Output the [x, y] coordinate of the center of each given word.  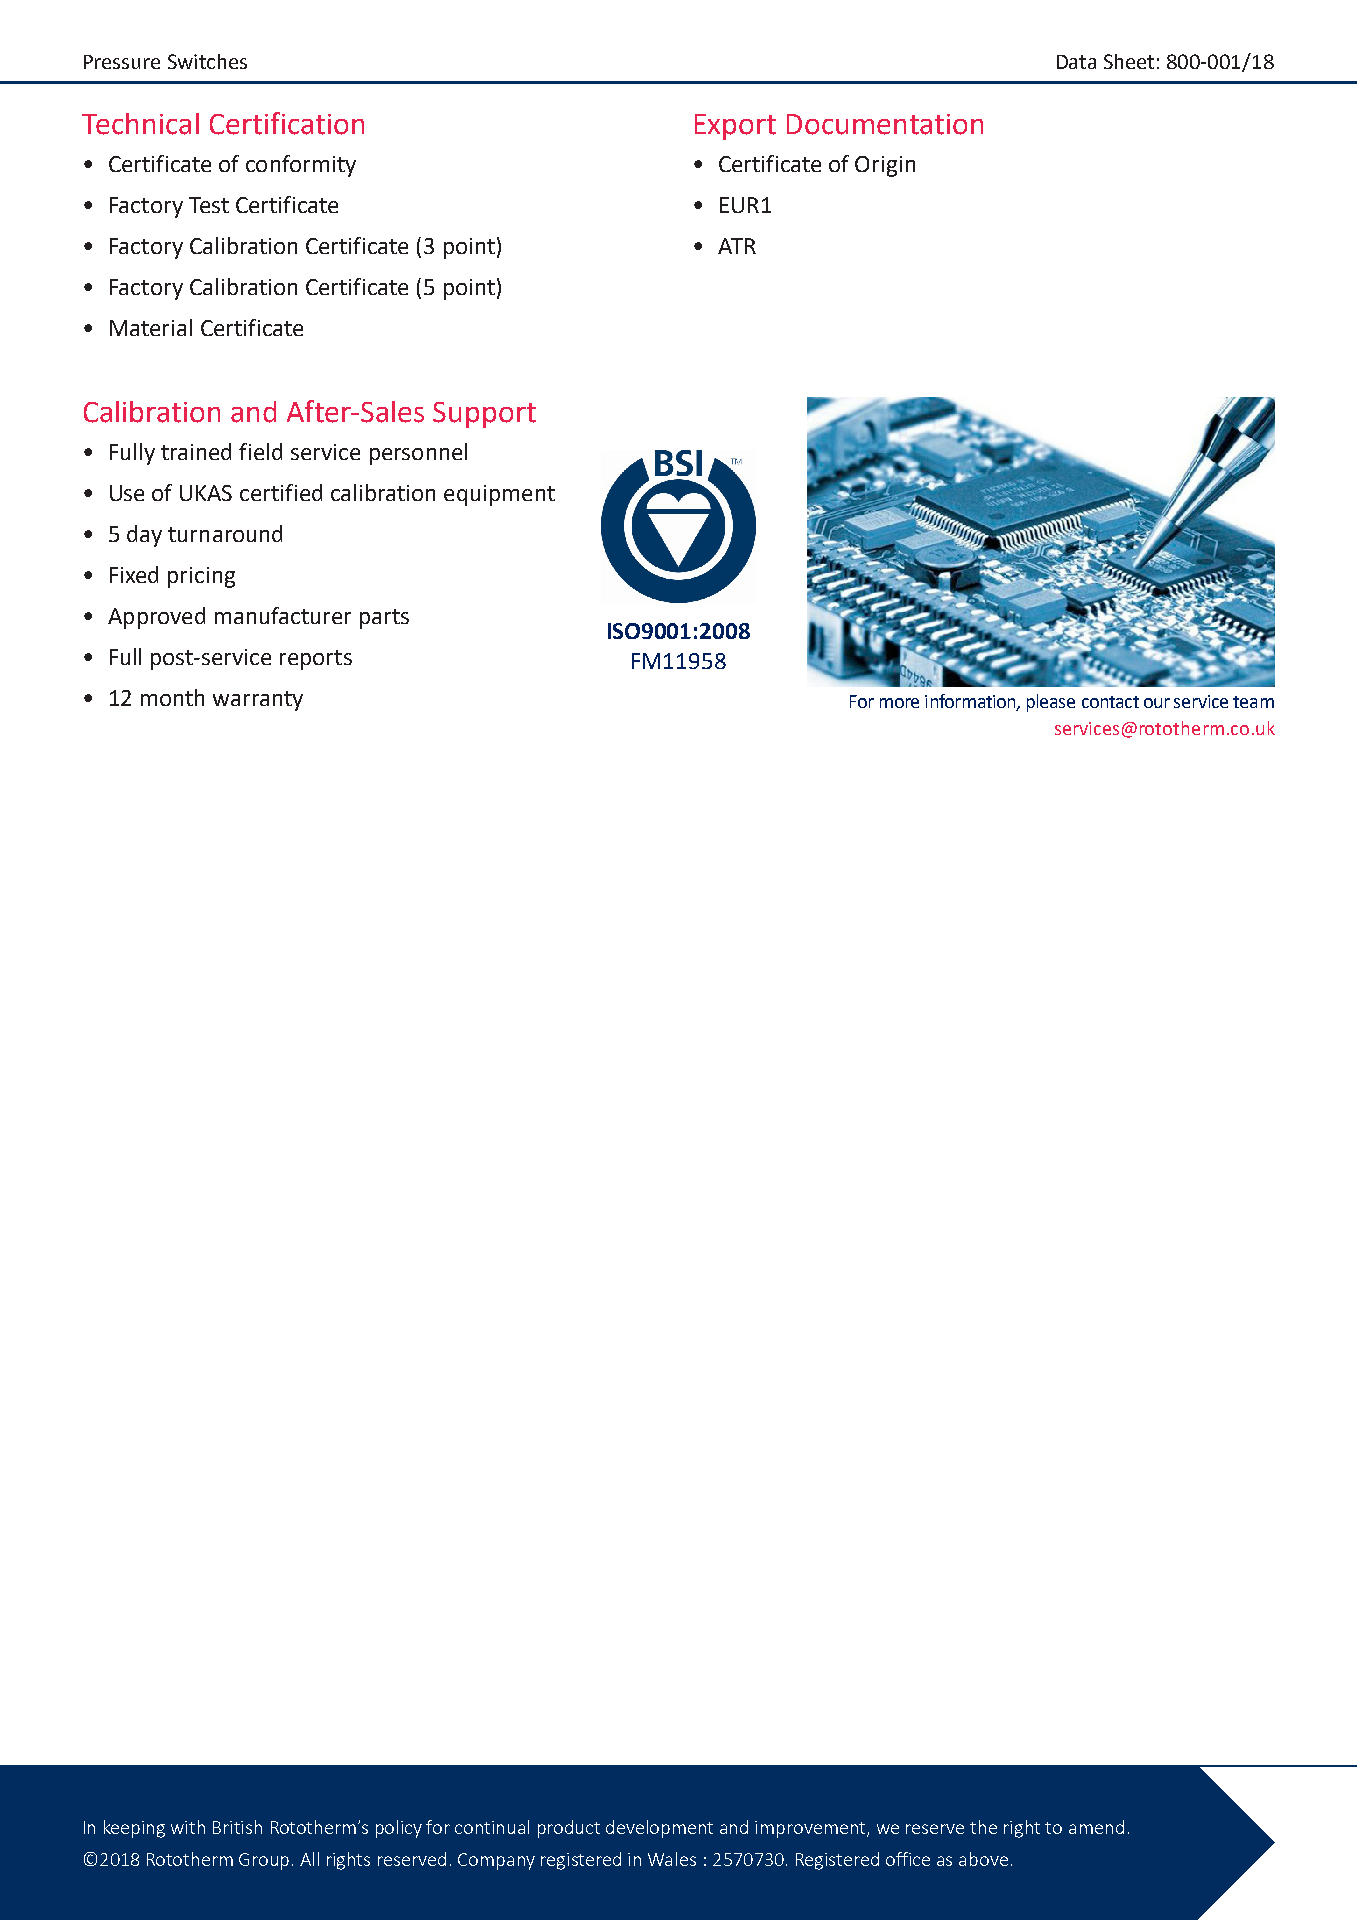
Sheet [1129, 61]
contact [1110, 702]
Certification [287, 123]
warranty [258, 701]
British [237, 1827]
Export [735, 127]
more [899, 703]
